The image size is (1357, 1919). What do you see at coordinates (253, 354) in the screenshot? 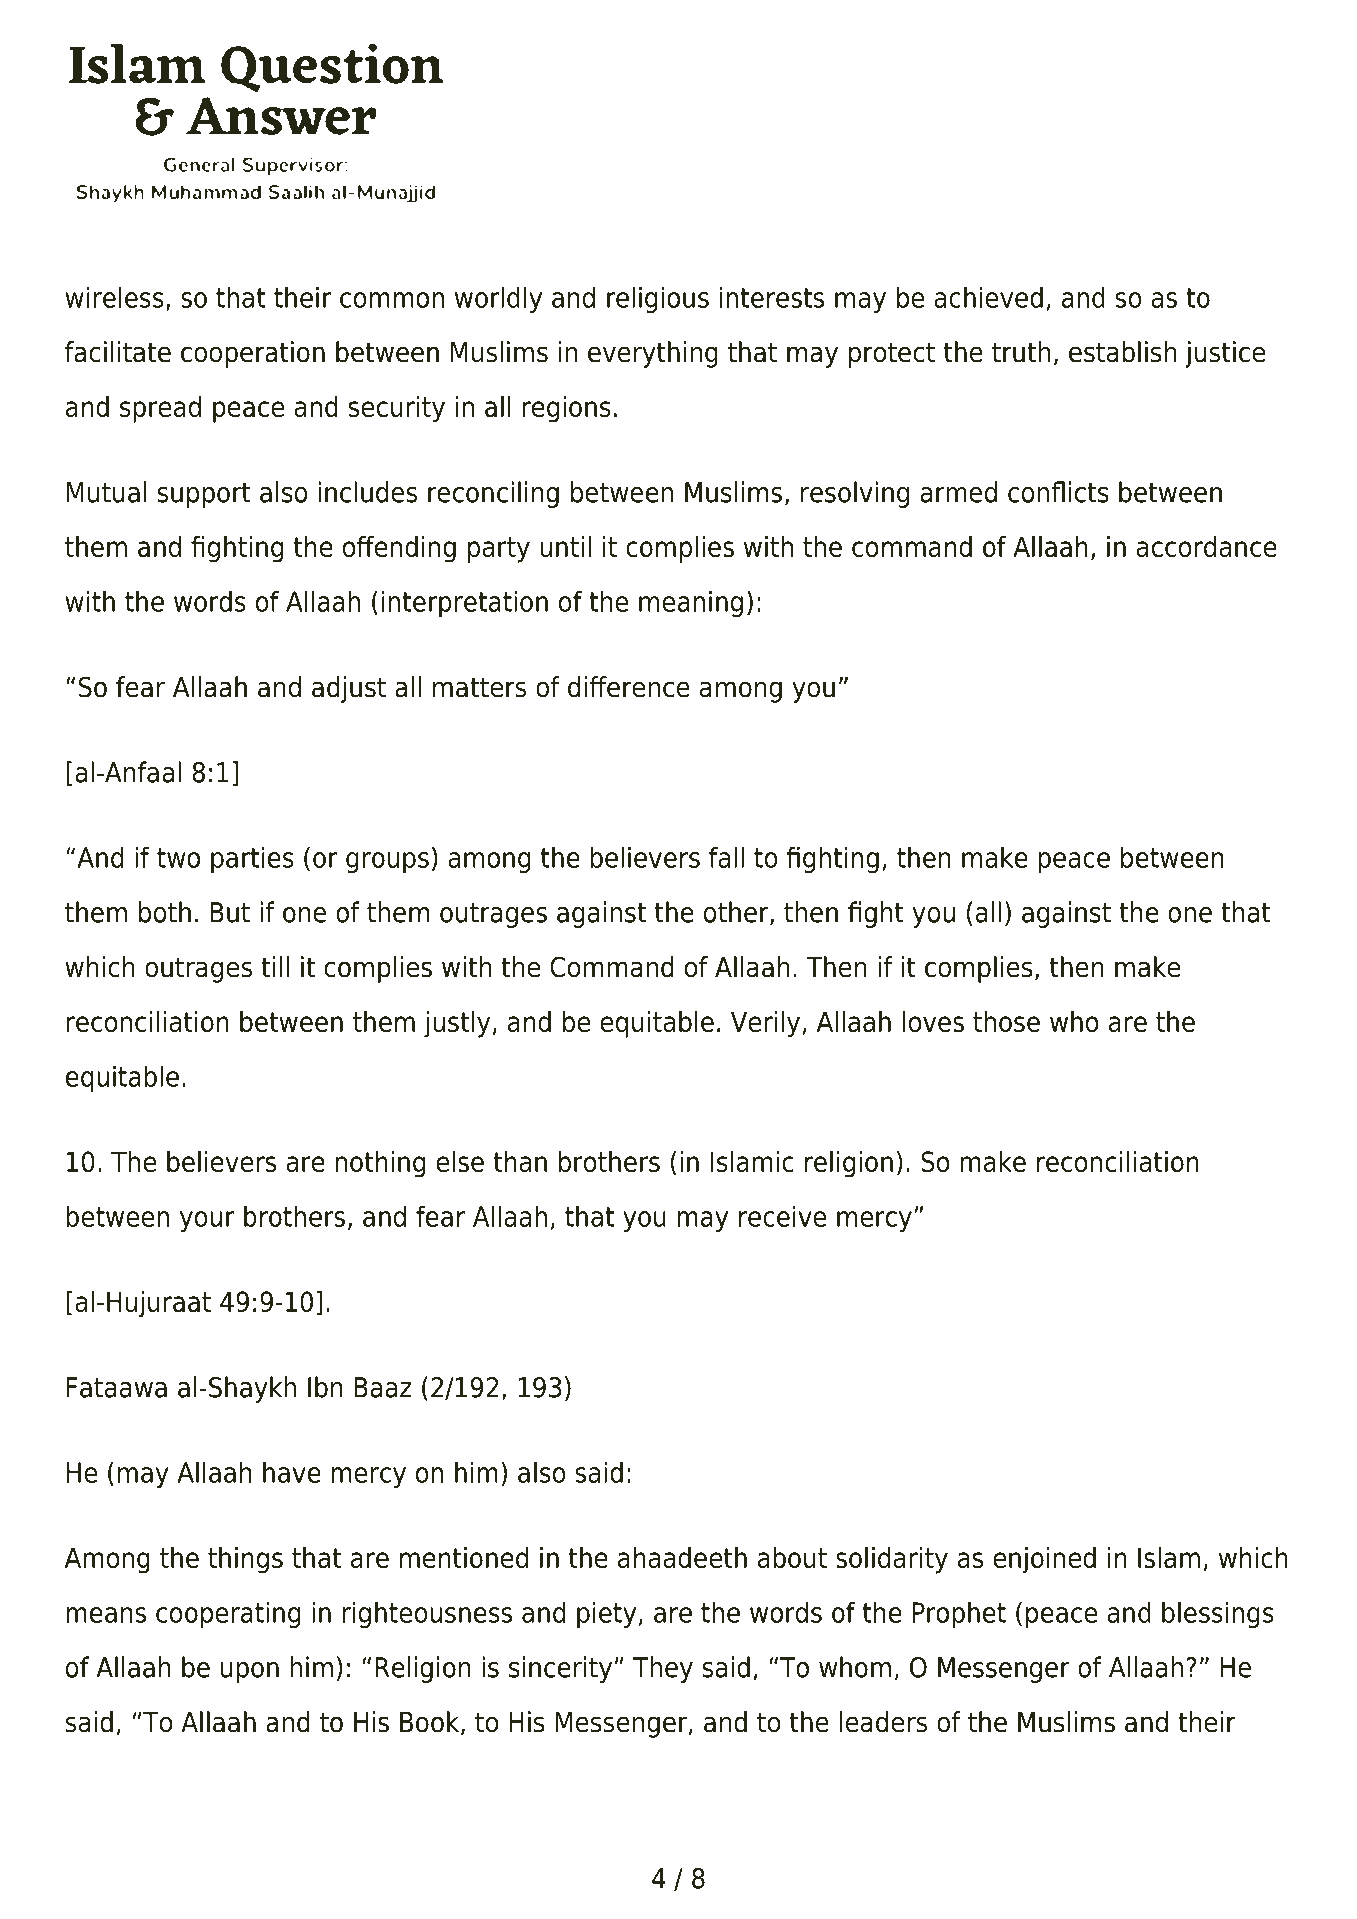
I see `cooperation` at bounding box center [253, 354].
